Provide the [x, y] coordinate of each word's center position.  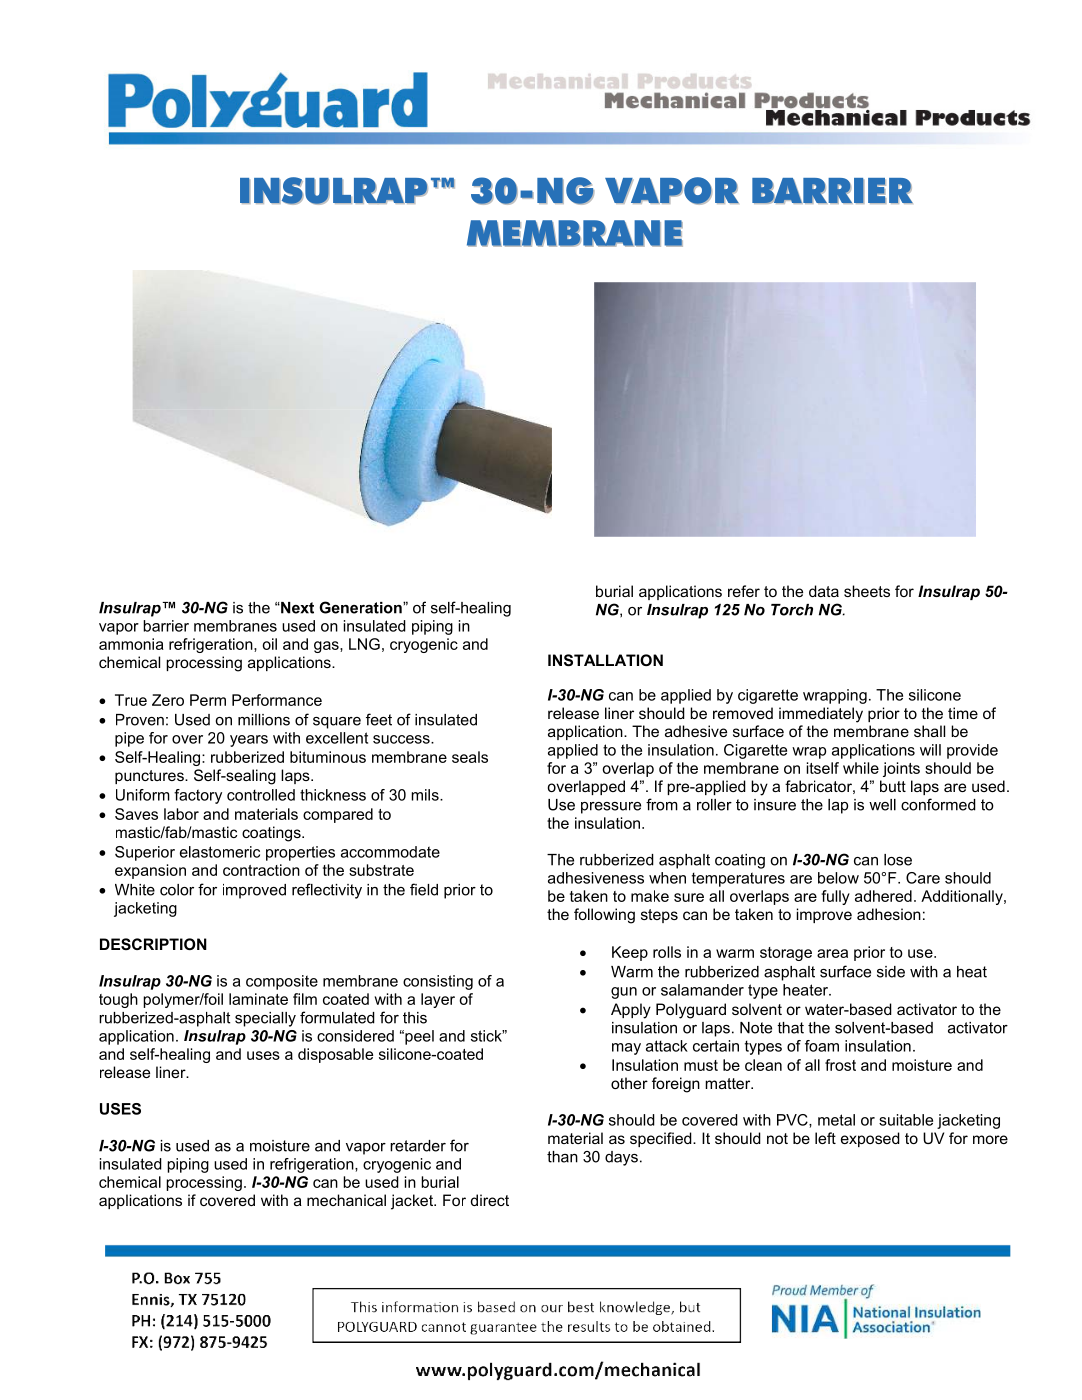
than [562, 1157]
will [930, 750]
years [249, 741]
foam [822, 1046]
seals [470, 757]
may [626, 1049]
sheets [867, 591]
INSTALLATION [605, 660]
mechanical [346, 1200]
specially [265, 1019]
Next [296, 608]
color [177, 890]
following [604, 916]
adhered [883, 896]
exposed [870, 1139]
